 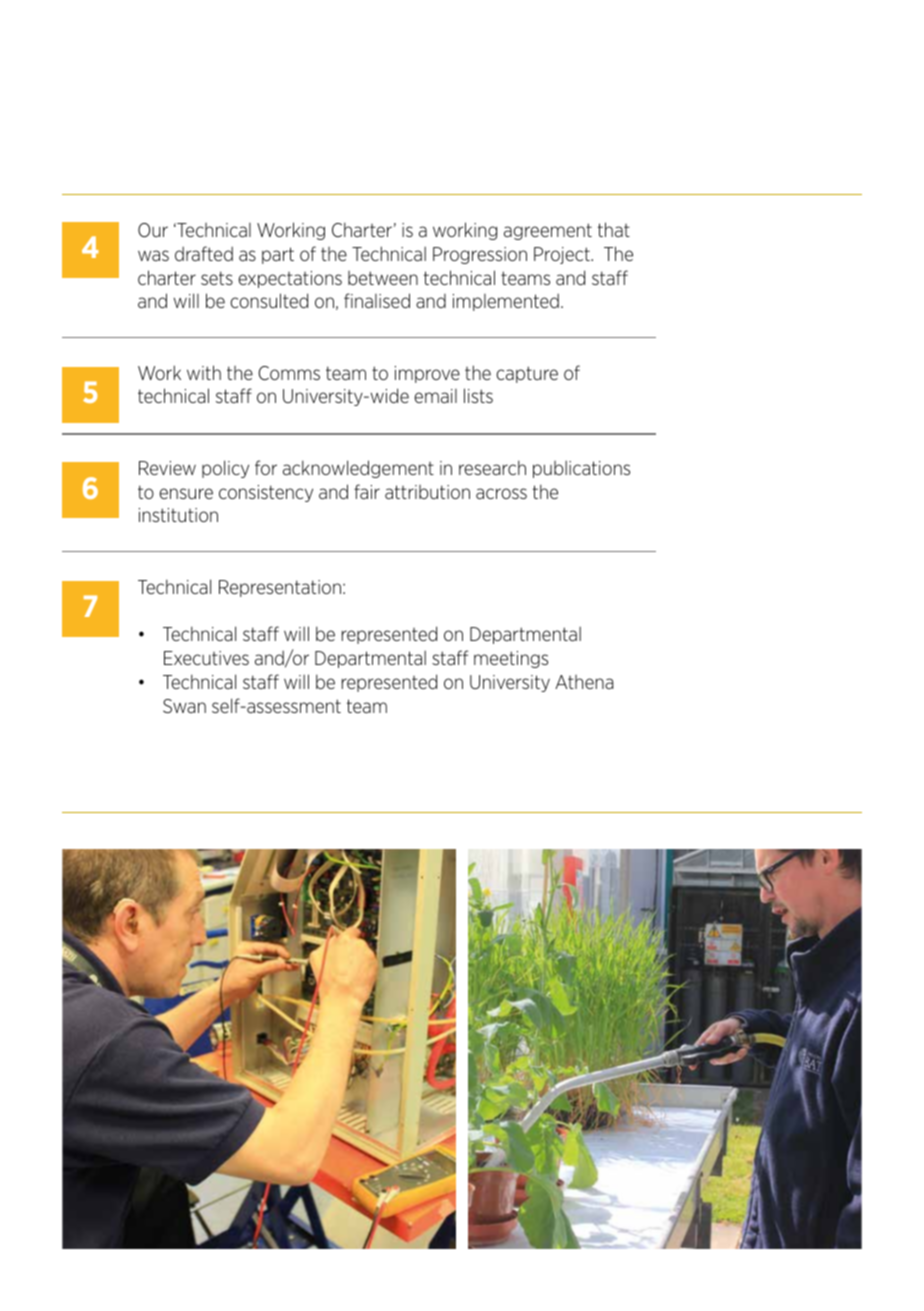 What do you see at coordinates (367, 491) in the screenshot?
I see `fair` at bounding box center [367, 491].
